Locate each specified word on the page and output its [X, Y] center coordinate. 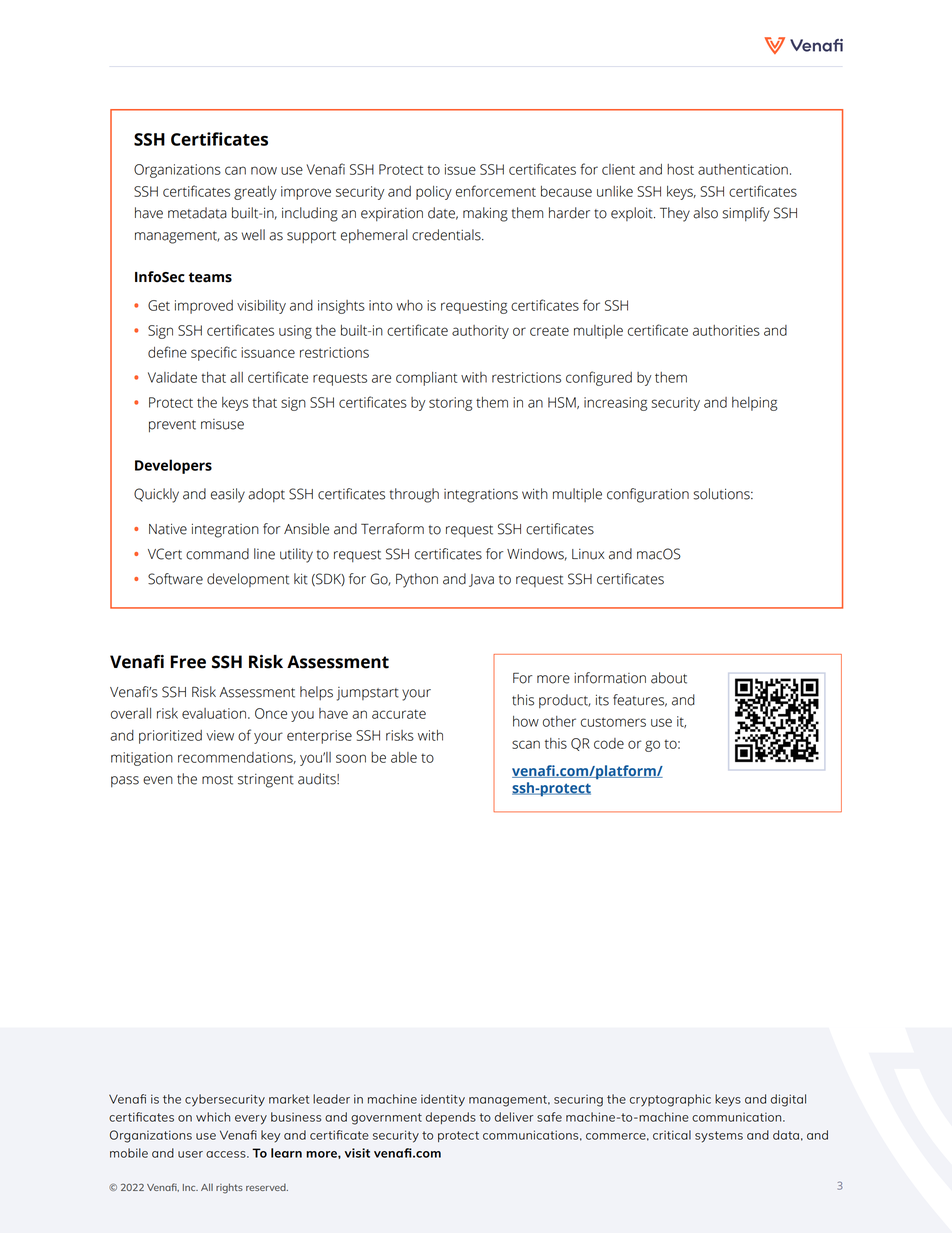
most [217, 780]
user [190, 1154]
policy [434, 193]
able [404, 757]
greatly [255, 193]
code [609, 743]
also [705, 213]
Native [168, 529]
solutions [722, 494]
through [414, 495]
